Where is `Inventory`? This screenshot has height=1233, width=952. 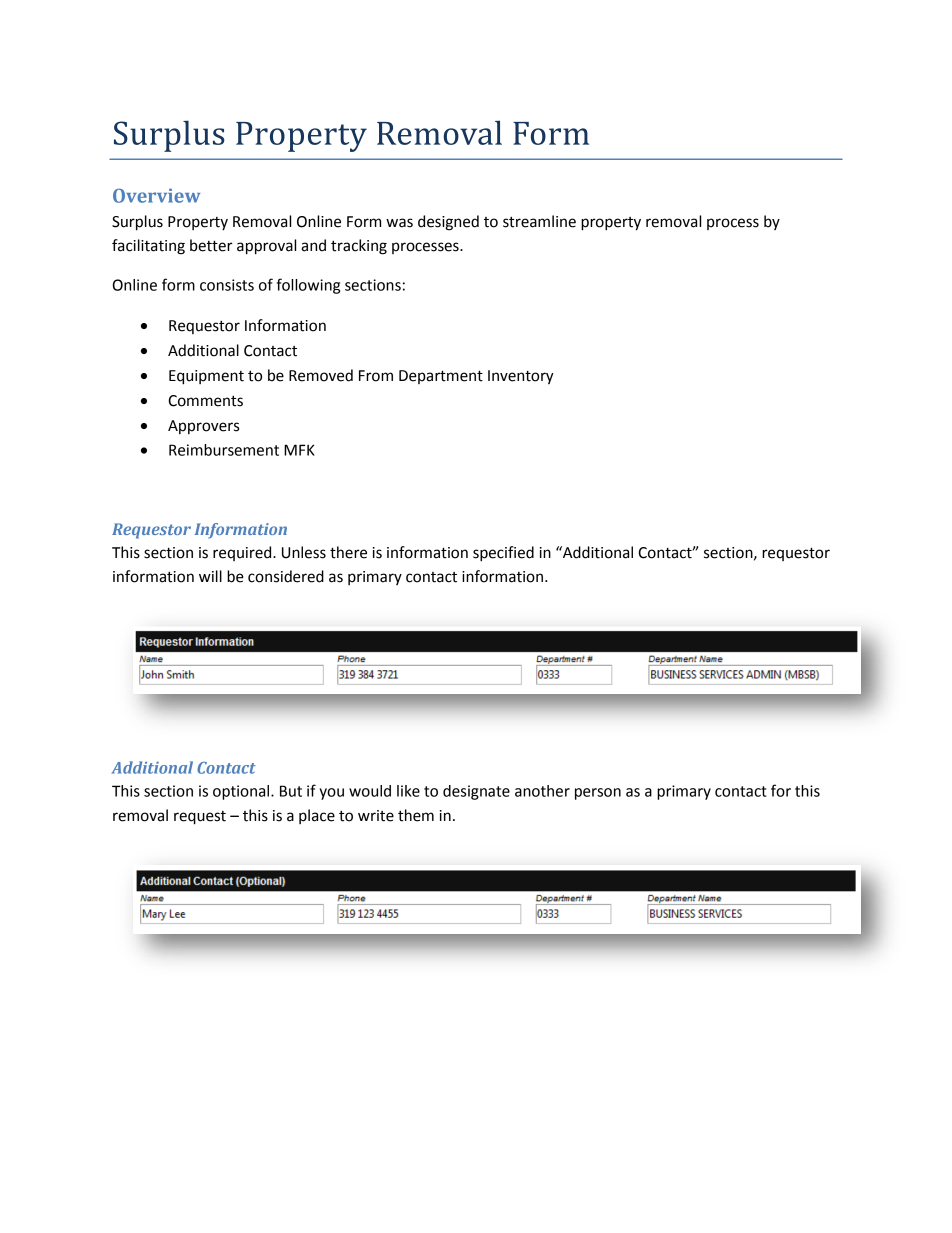 Inventory is located at coordinates (521, 377).
